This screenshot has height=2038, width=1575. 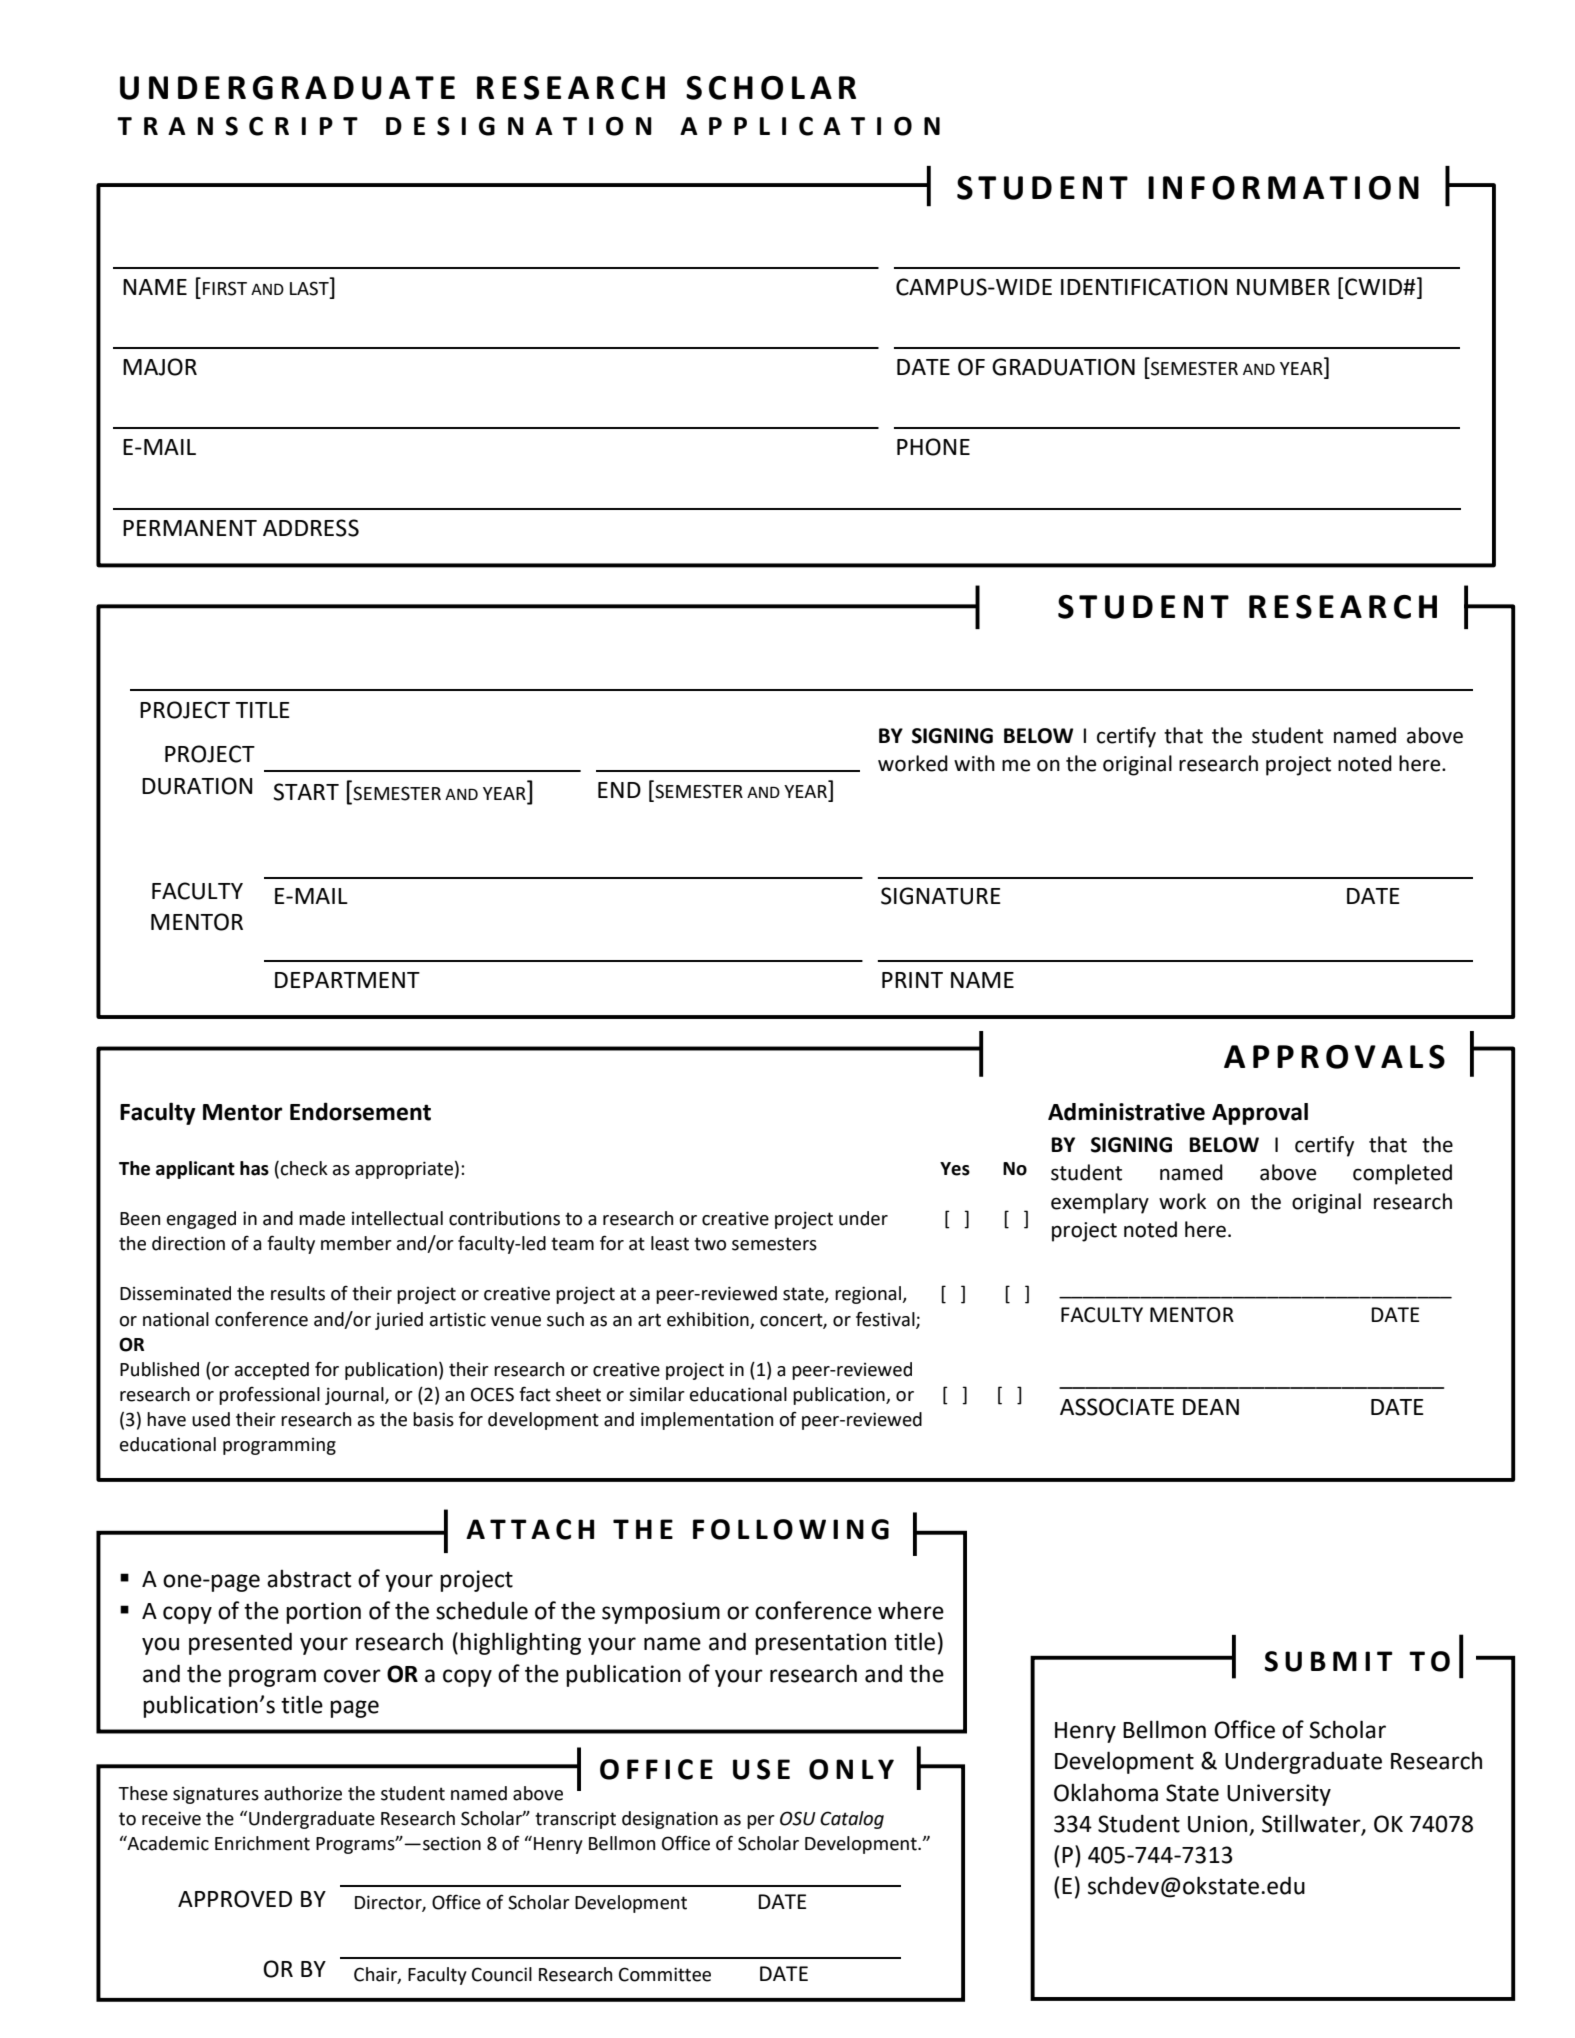 What do you see at coordinates (1126, 1112) in the screenshot?
I see `Administrative` at bounding box center [1126, 1112].
